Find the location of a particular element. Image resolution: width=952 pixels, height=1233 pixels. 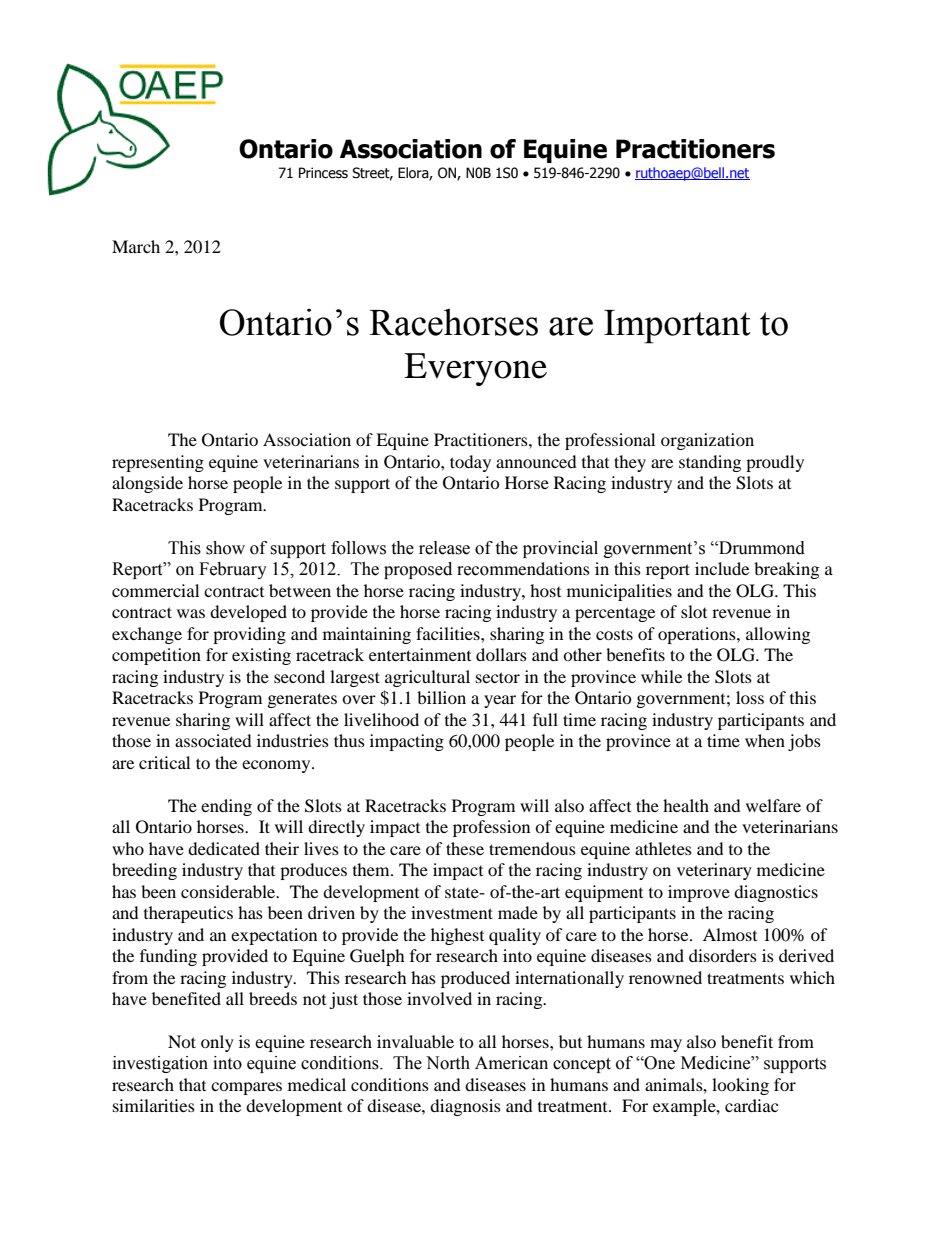

March is located at coordinates (136, 246).
